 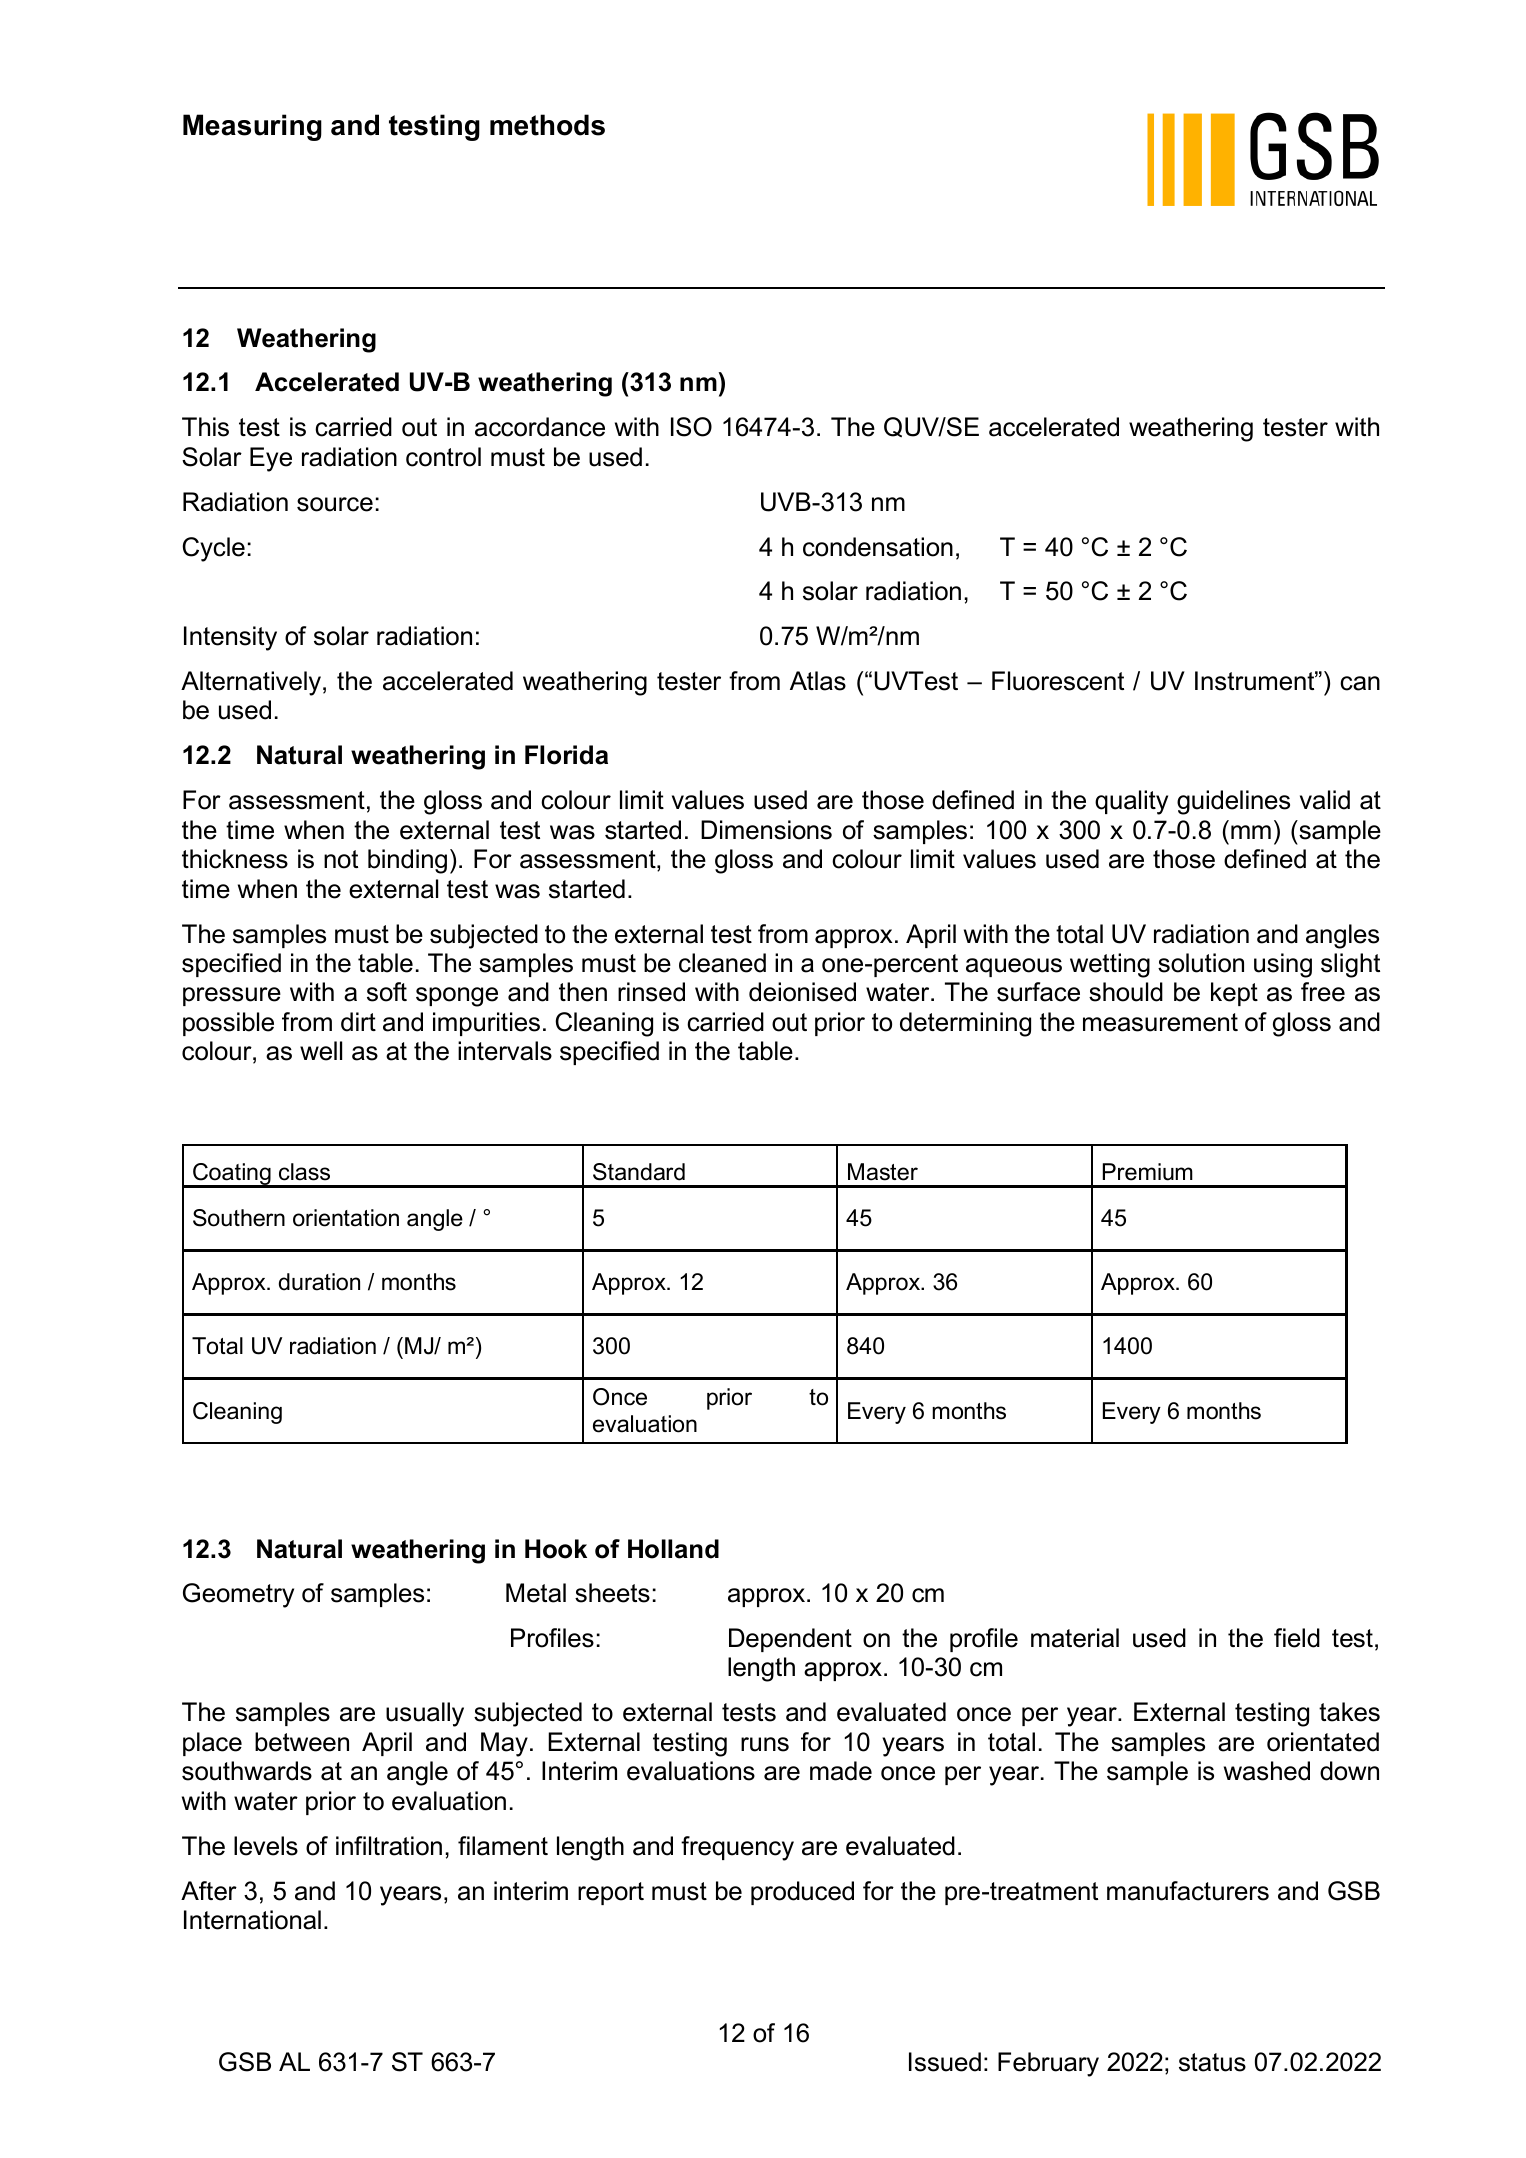 What do you see at coordinates (252, 127) in the screenshot?
I see `Measuring` at bounding box center [252, 127].
